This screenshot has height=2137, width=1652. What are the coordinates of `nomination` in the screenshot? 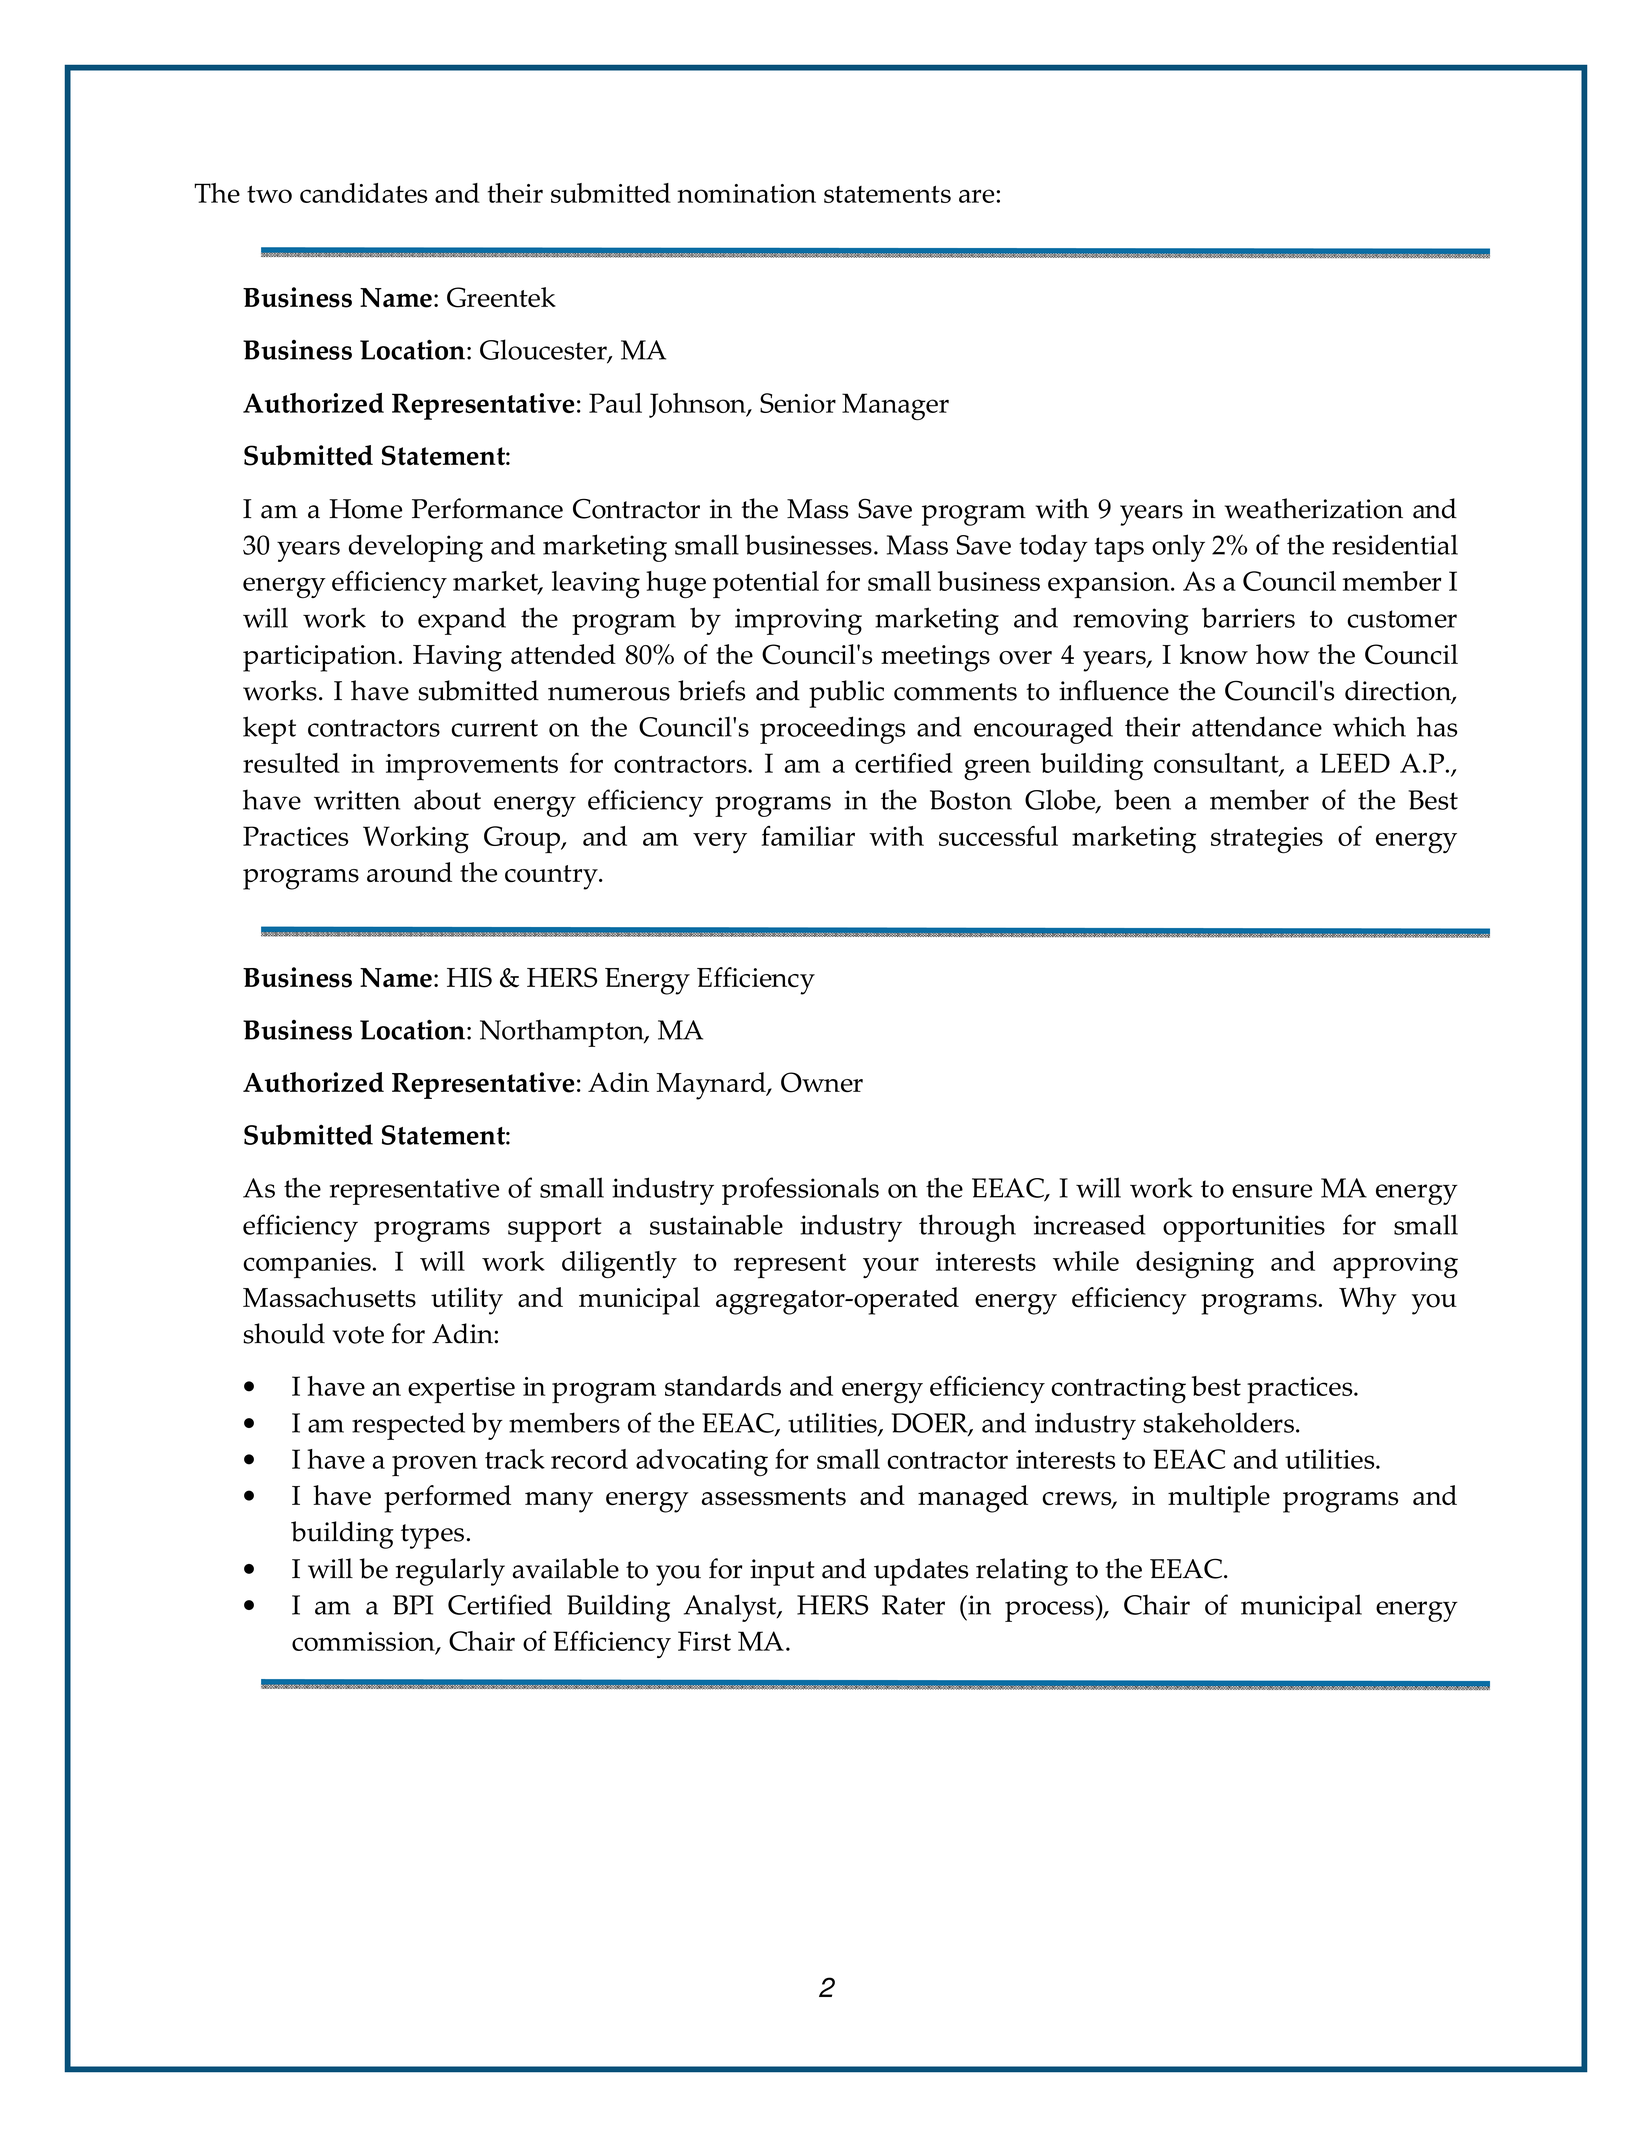 It's located at (746, 193).
